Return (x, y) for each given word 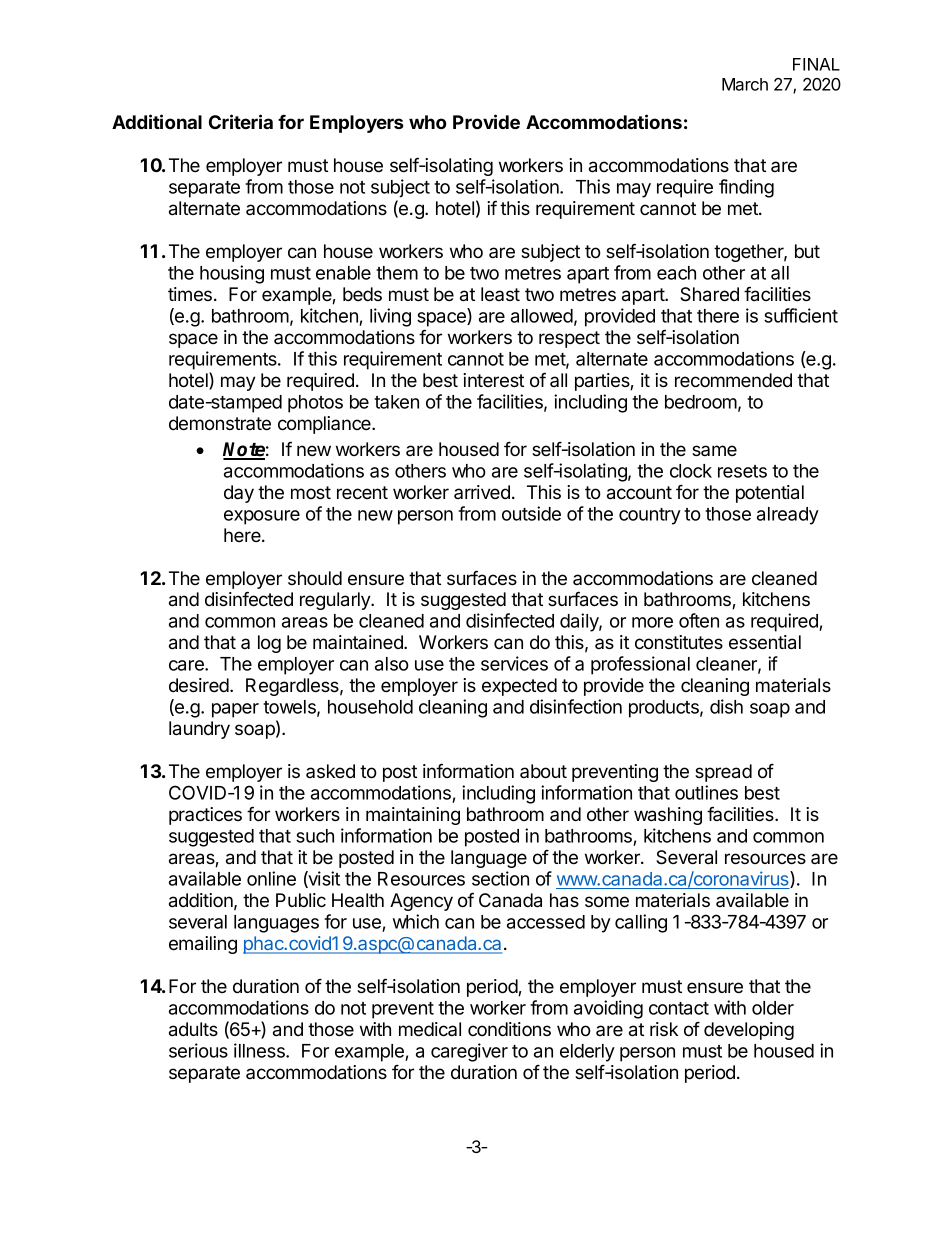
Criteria (241, 121)
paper (235, 710)
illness (260, 1050)
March (745, 84)
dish (726, 706)
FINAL (816, 64)
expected (519, 687)
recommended (733, 380)
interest (493, 380)
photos (315, 404)
